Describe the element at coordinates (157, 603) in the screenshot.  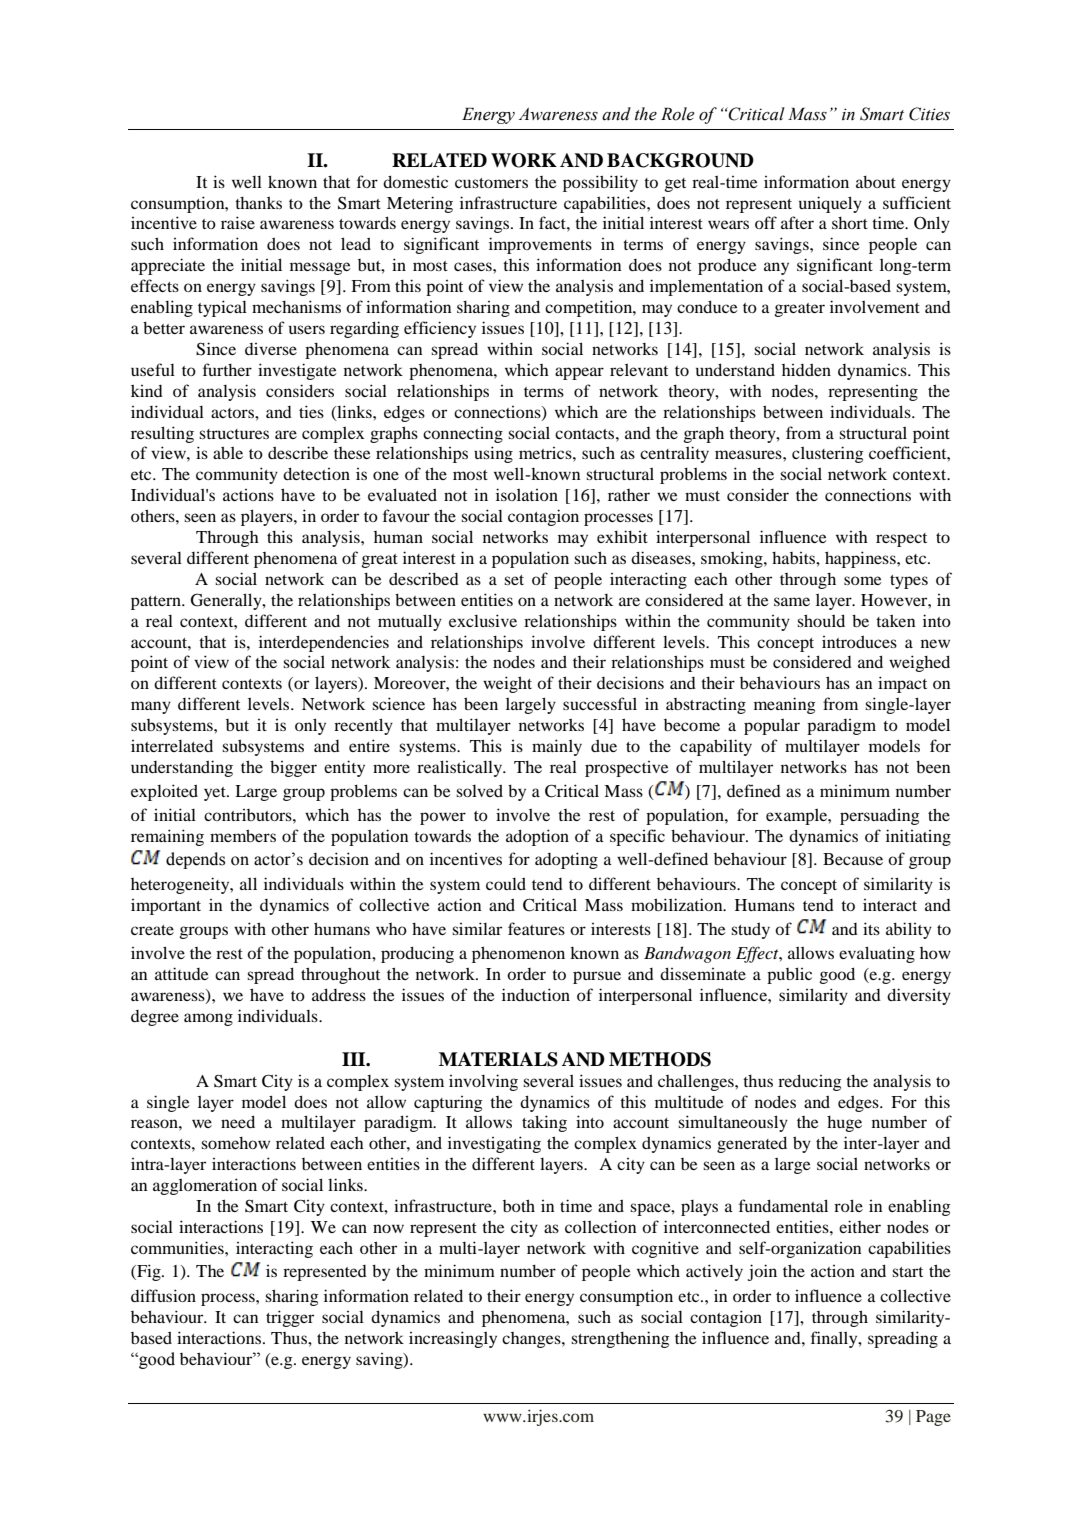
I see `pattern` at that location.
